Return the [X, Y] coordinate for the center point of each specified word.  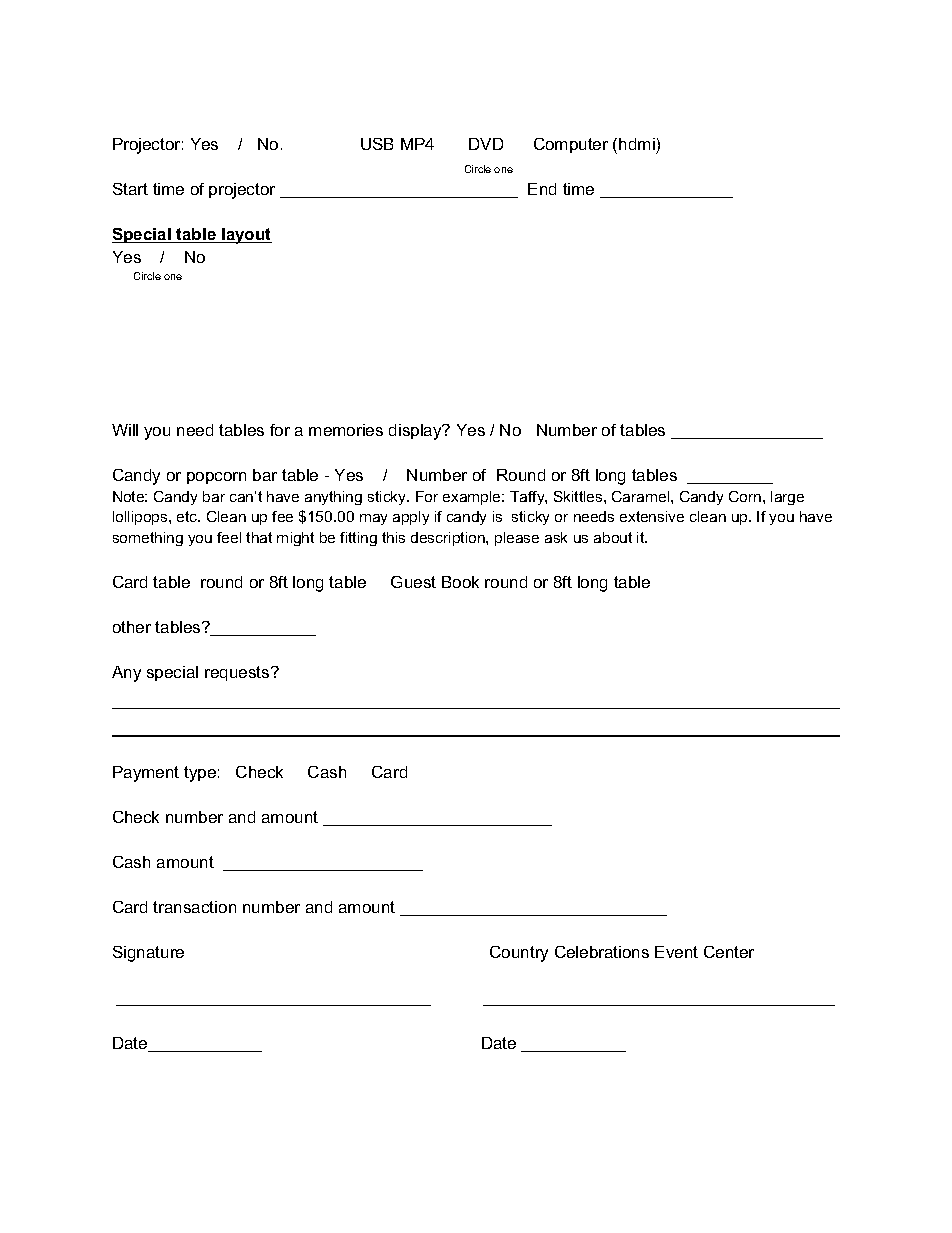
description [449, 539]
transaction [194, 907]
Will [125, 430]
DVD [486, 144]
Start [130, 189]
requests [238, 673]
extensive [652, 516]
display [416, 432]
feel [229, 537]
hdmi [637, 144]
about [613, 537]
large [787, 498]
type [200, 774]
